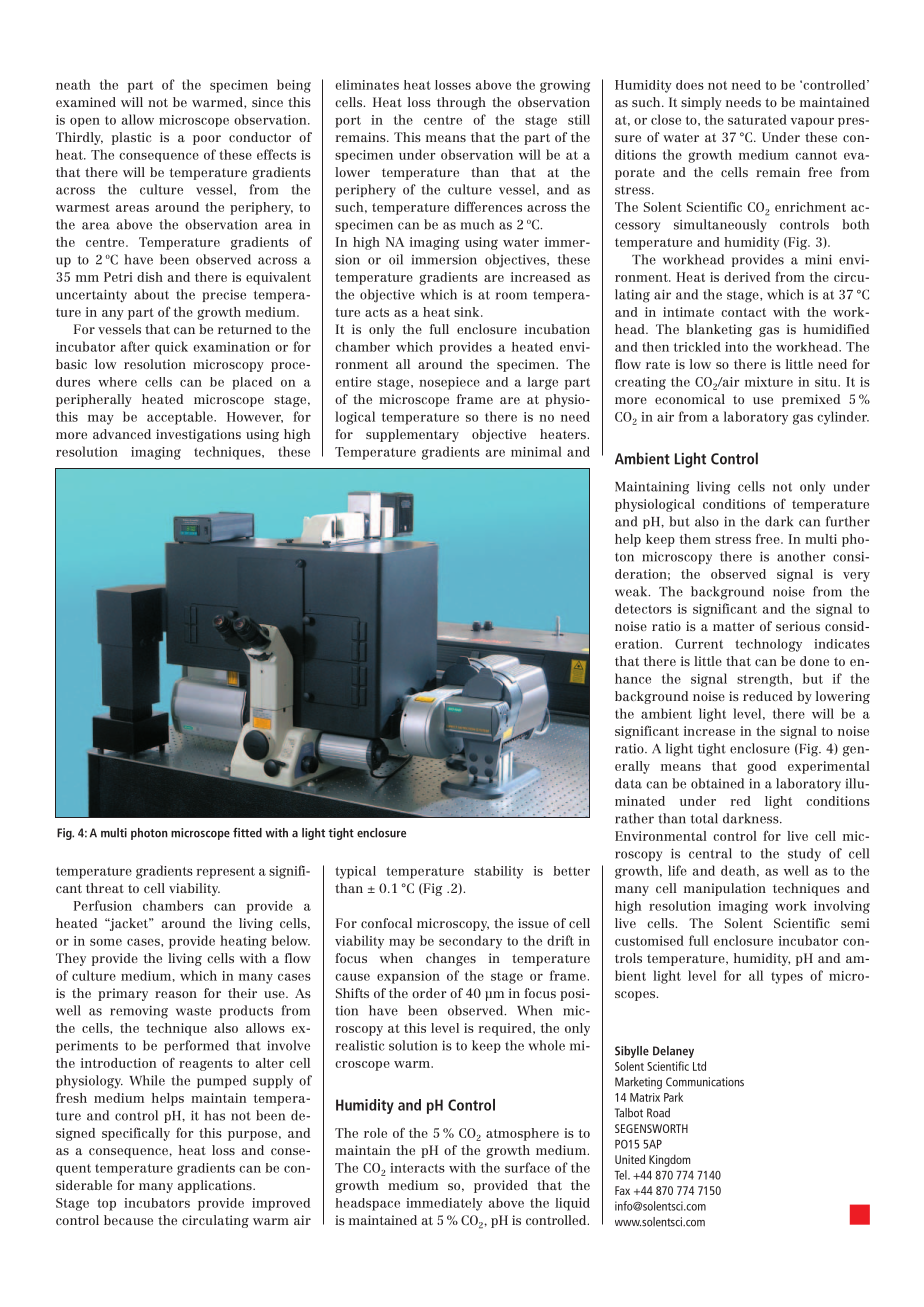 Image resolution: width=924 pixels, height=1307 pixels. I want to click on some, so click(106, 942).
